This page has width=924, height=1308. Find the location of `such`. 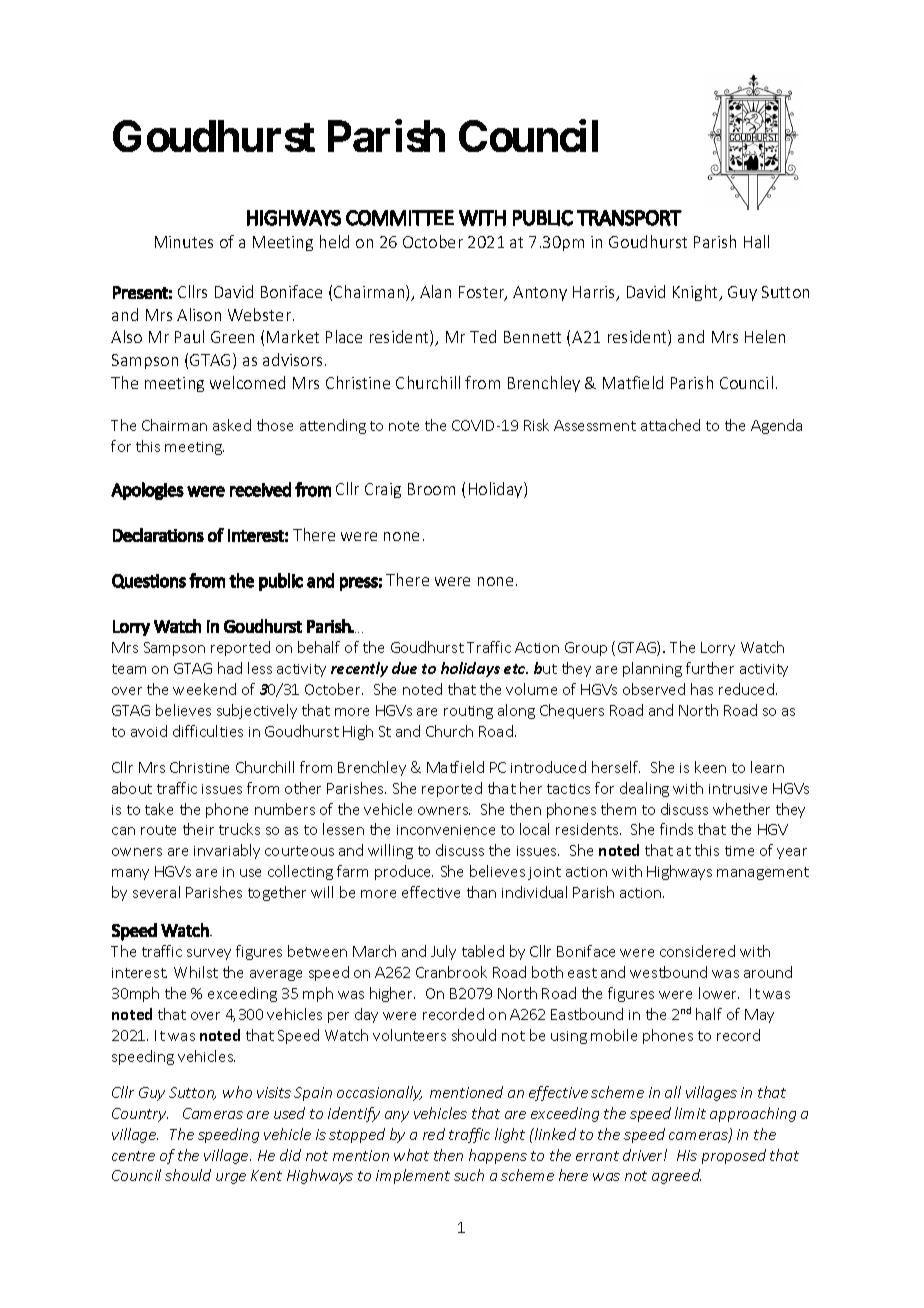

such is located at coordinates (469, 1175).
